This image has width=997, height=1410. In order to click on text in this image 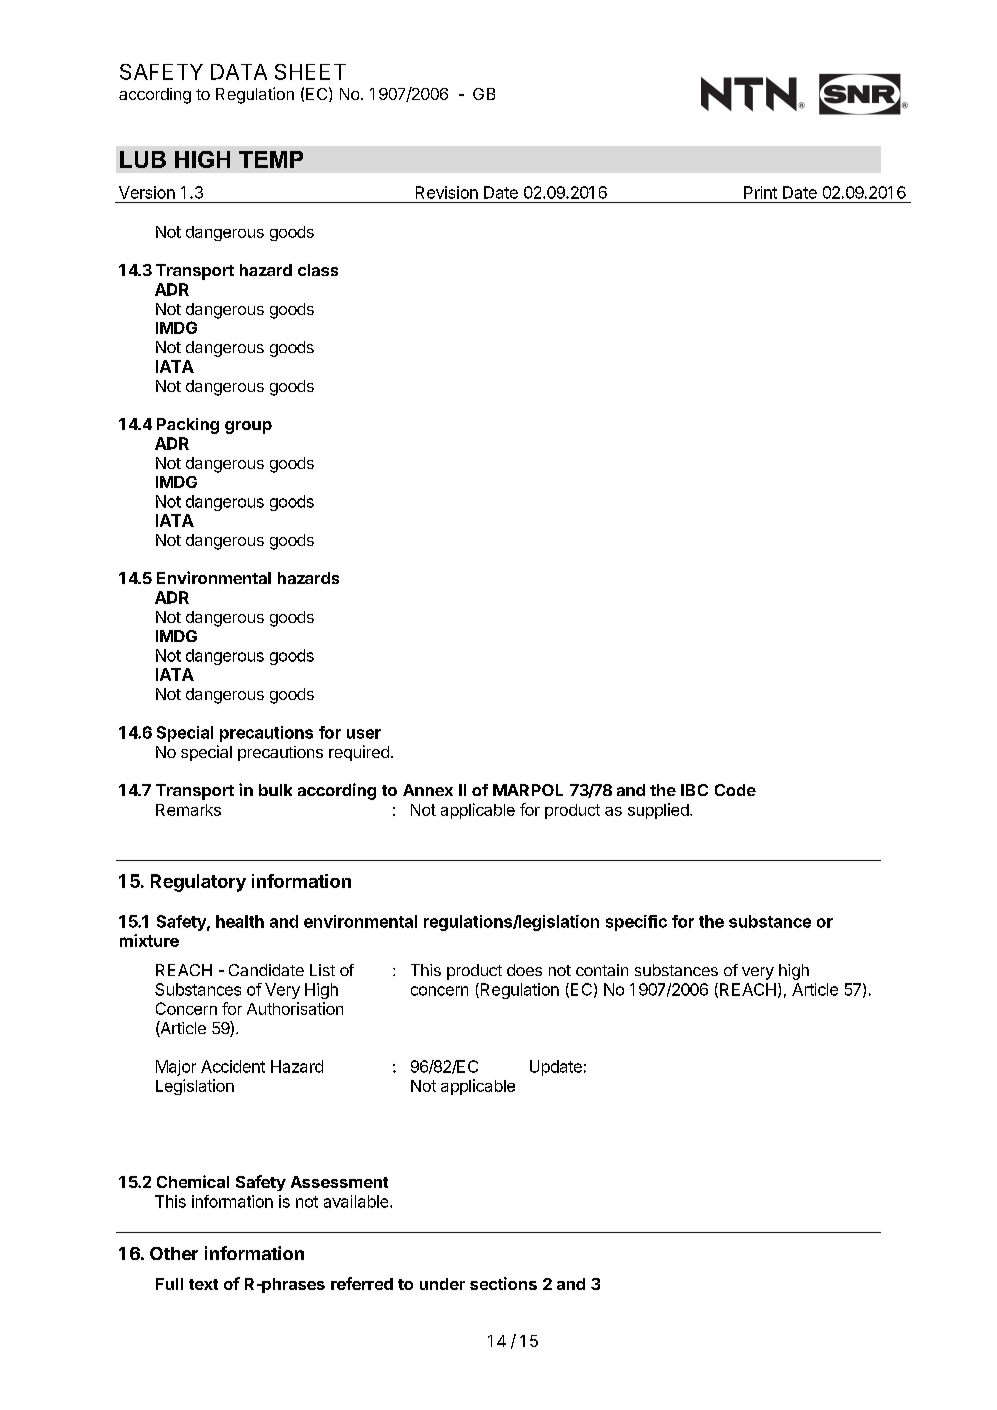, I will do `click(203, 1284)`.
